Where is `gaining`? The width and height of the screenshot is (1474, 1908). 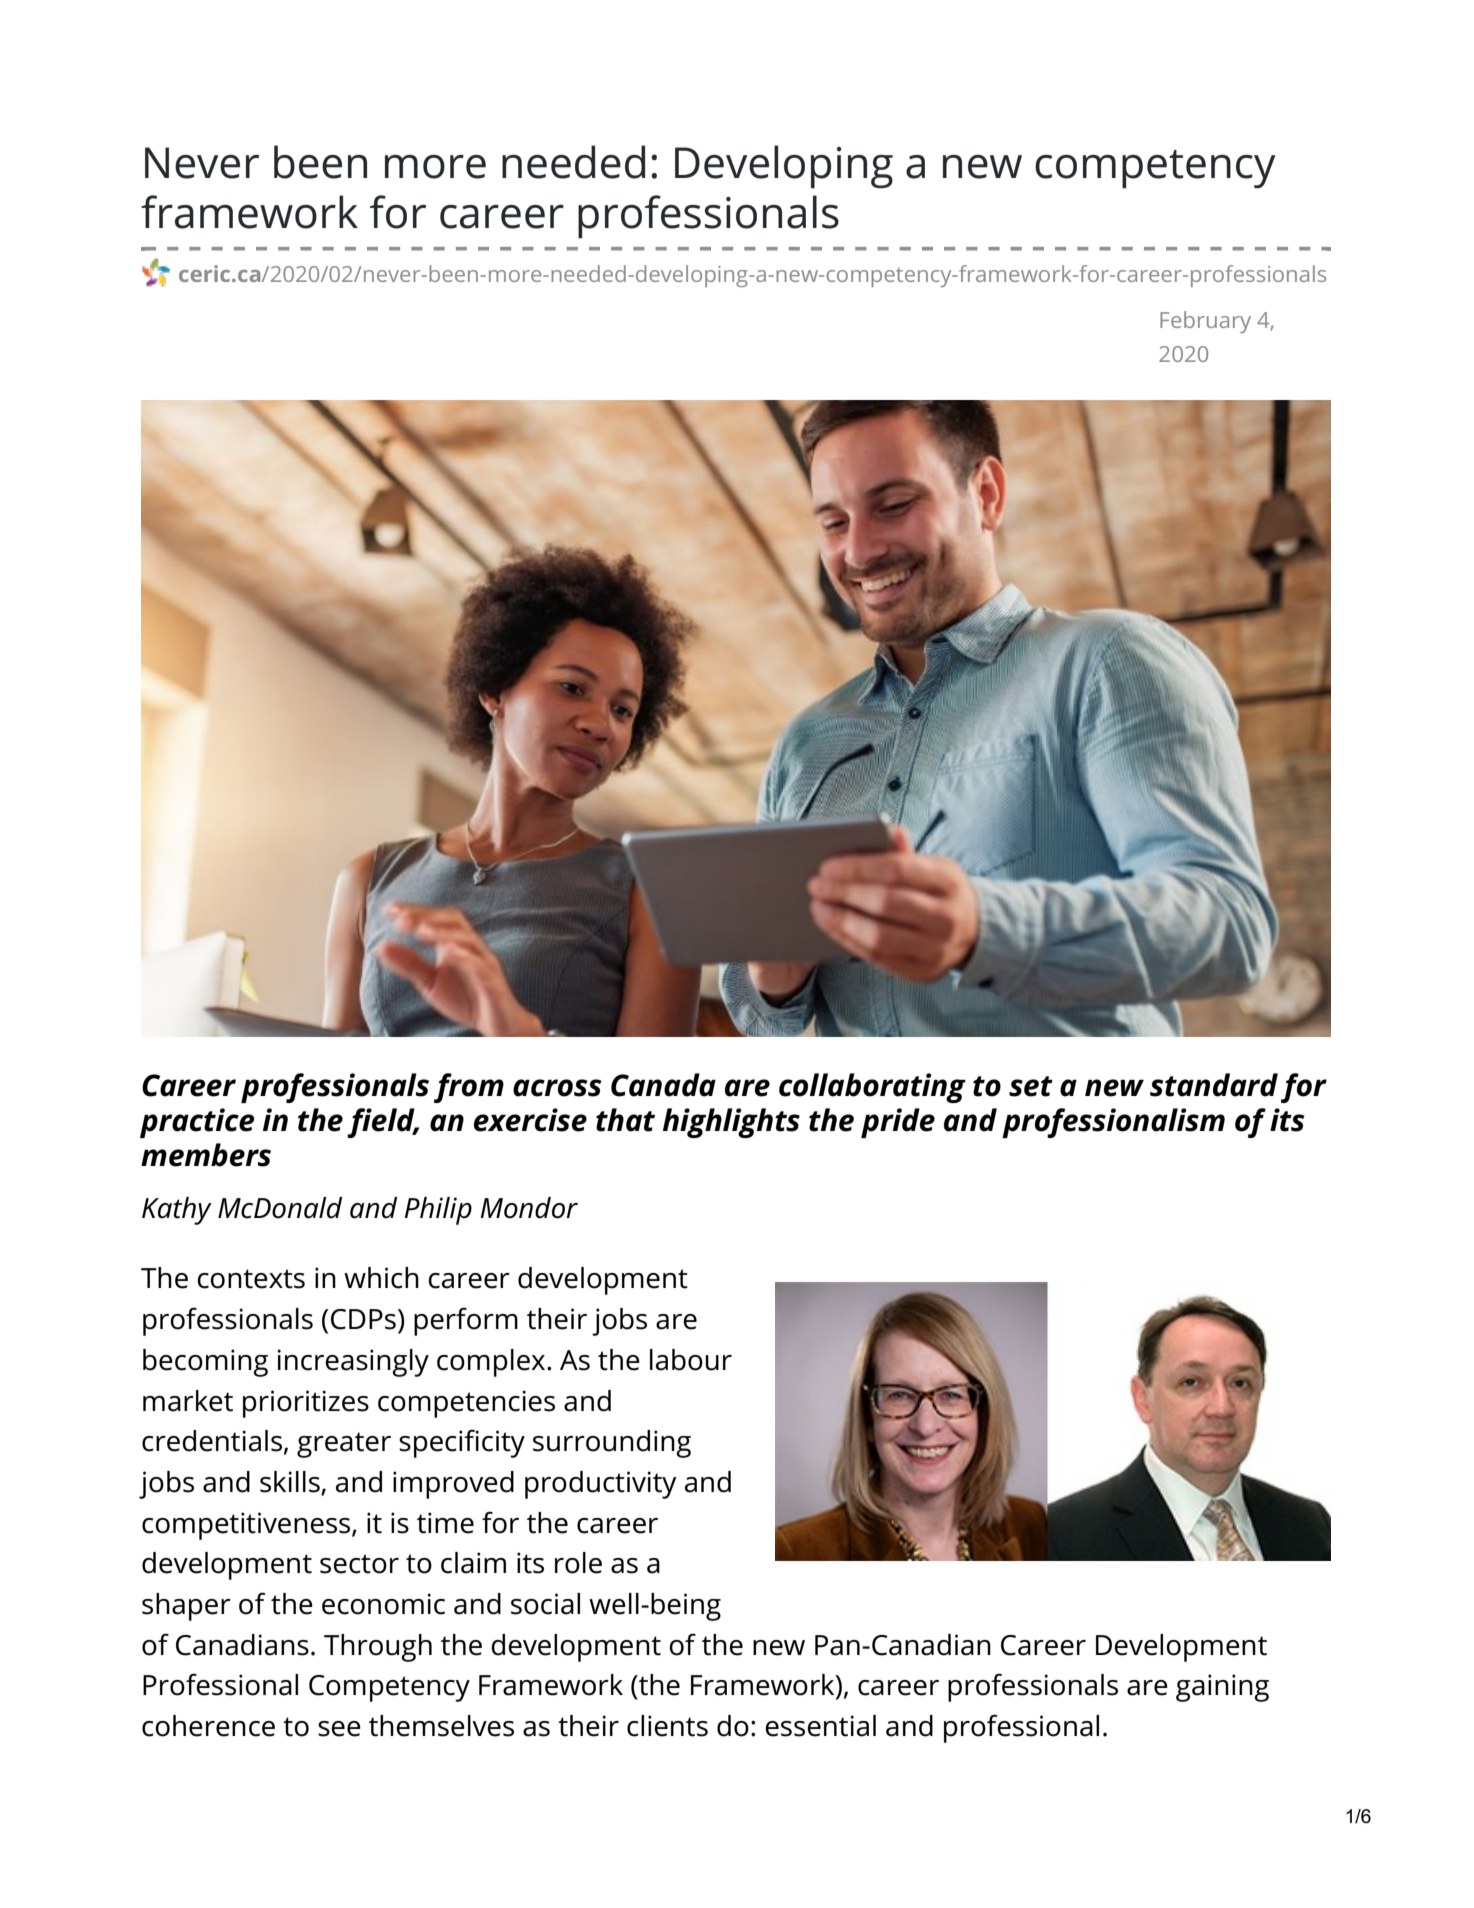
gaining is located at coordinates (1222, 1688).
